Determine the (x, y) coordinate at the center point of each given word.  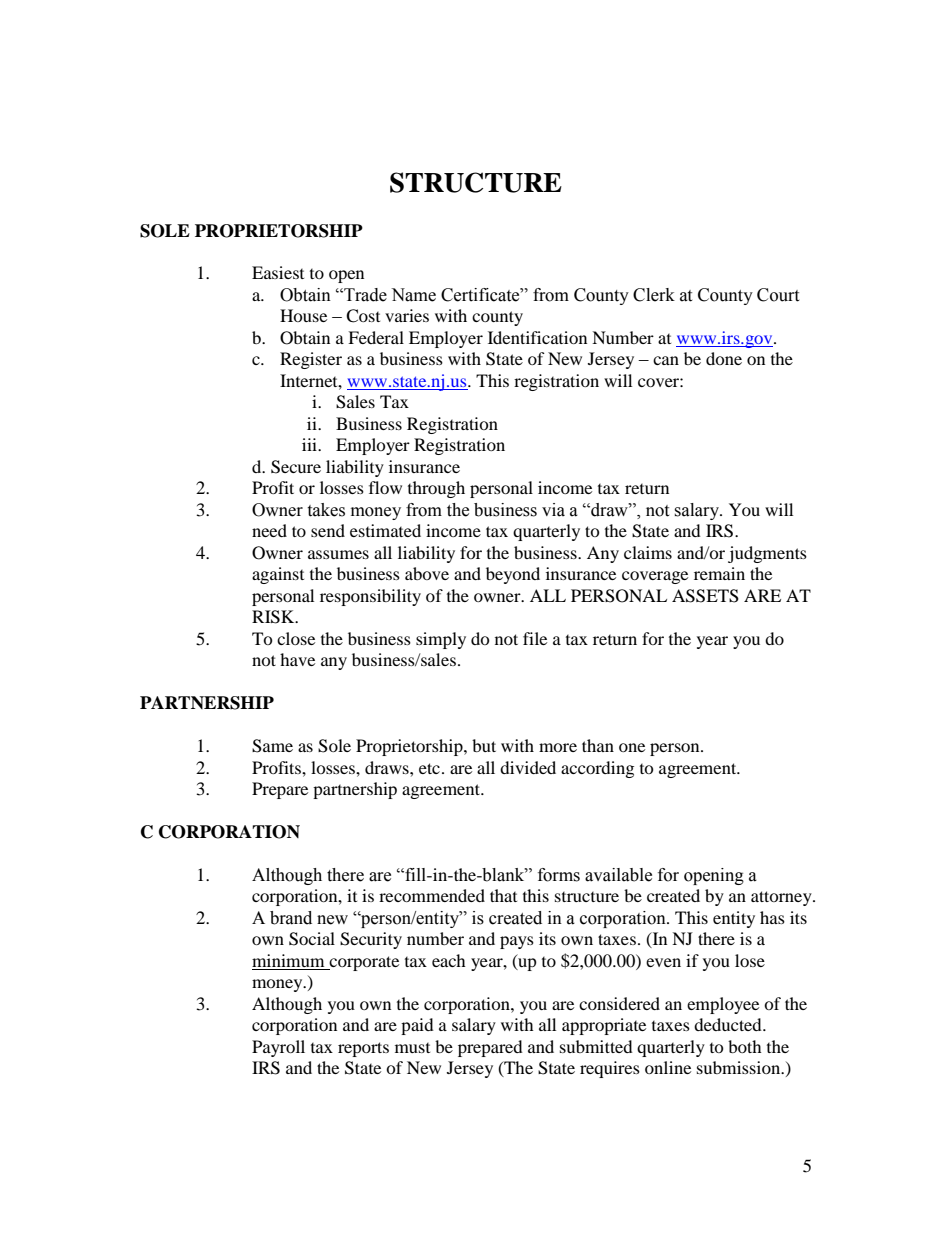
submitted (596, 1046)
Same (272, 746)
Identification (537, 337)
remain (719, 573)
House (303, 315)
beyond (513, 575)
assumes (338, 554)
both (745, 1046)
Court (778, 295)
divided (528, 767)
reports (363, 1049)
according (597, 769)
